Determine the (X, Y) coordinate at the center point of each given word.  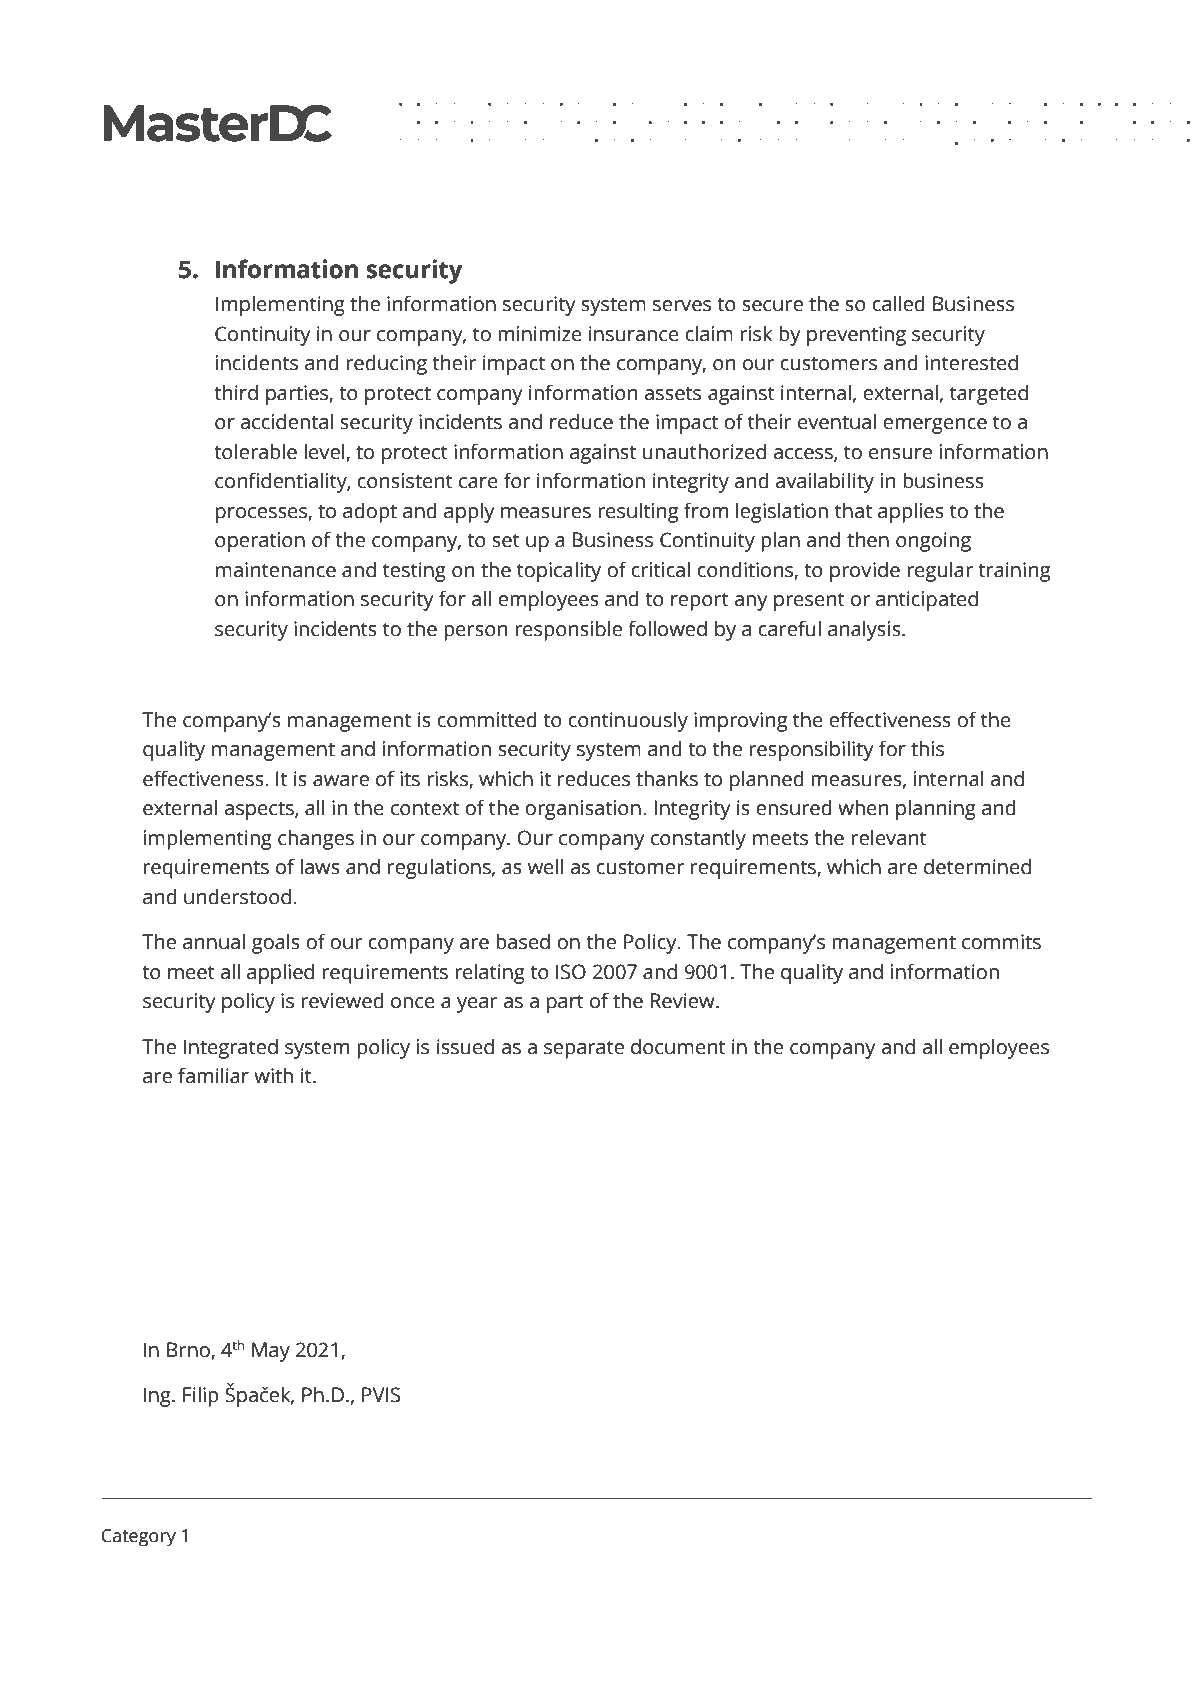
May (271, 1352)
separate (584, 1050)
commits (1001, 942)
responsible (568, 630)
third (236, 392)
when (863, 807)
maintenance (276, 570)
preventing (856, 336)
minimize (540, 334)
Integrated (231, 1048)
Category (138, 1538)
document (678, 1046)
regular (940, 571)
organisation (583, 810)
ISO (571, 972)
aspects (260, 811)
